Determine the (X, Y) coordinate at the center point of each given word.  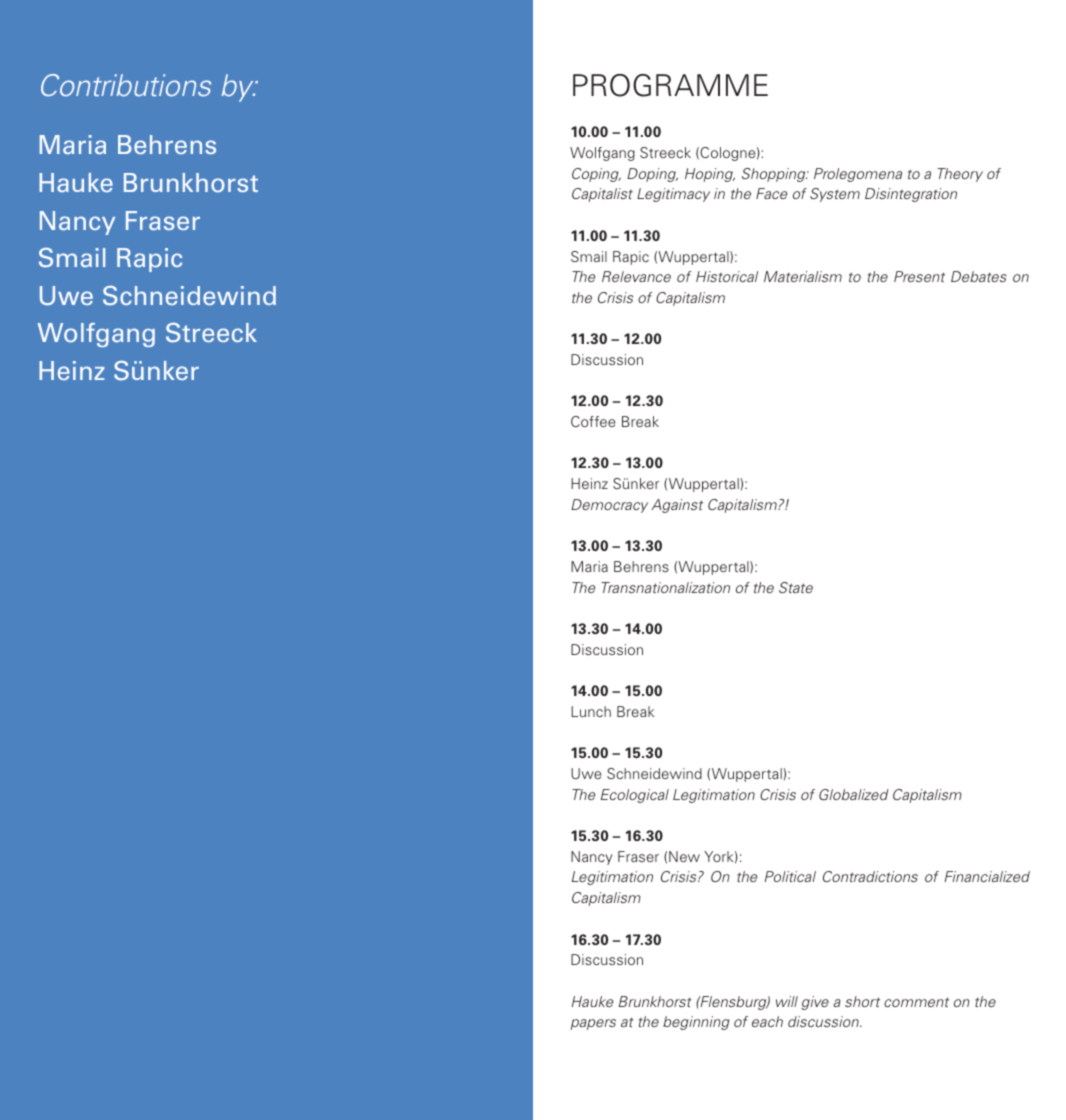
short (862, 1001)
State (796, 587)
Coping (596, 175)
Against (677, 506)
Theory (960, 175)
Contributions (126, 85)
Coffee (593, 421)
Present (919, 276)
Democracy (609, 506)
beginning (696, 1023)
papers (593, 1024)
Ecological (635, 796)
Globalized (854, 794)
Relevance (636, 276)
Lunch (591, 711)
